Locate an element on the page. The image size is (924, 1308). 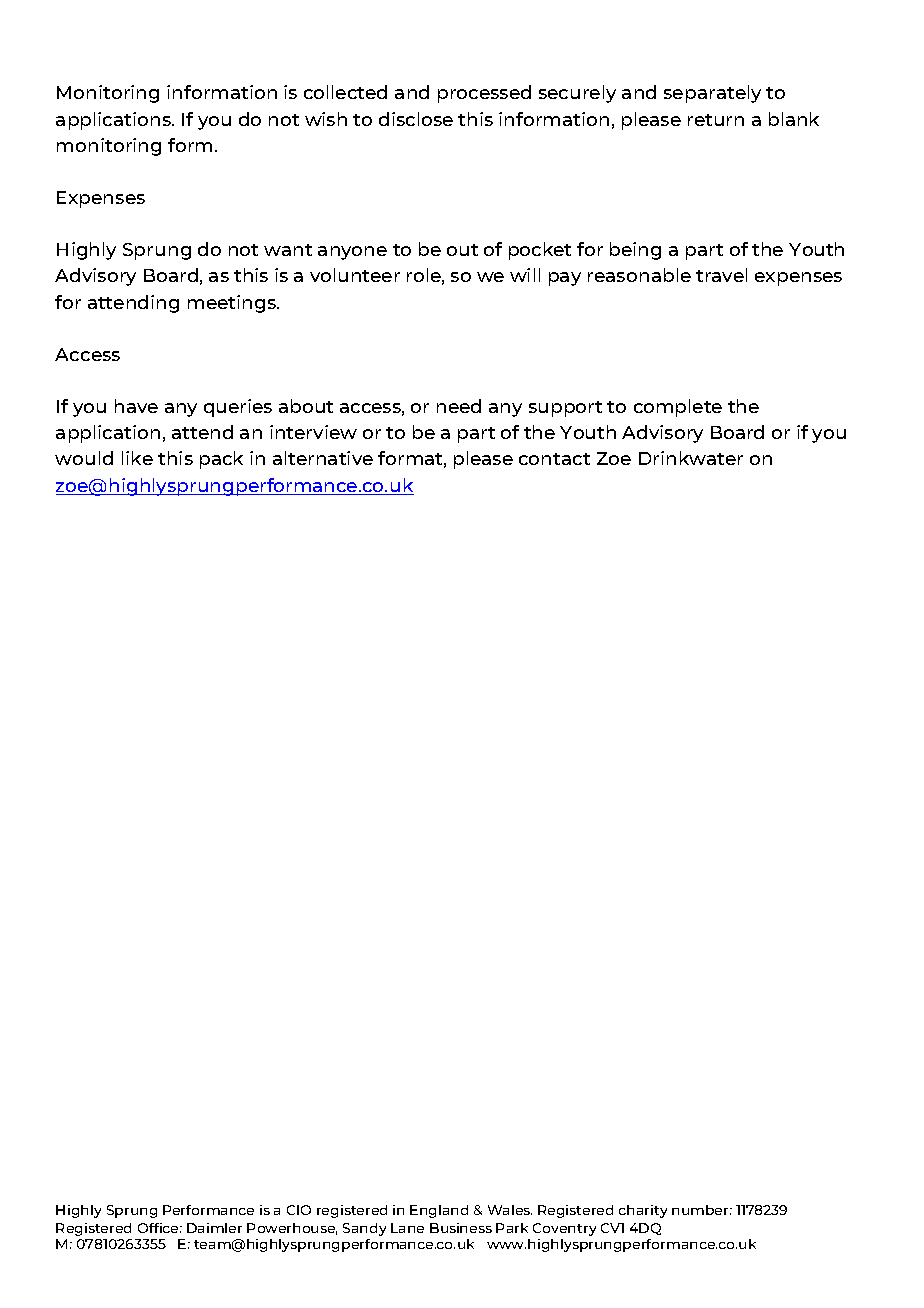
pack is located at coordinates (221, 460).
